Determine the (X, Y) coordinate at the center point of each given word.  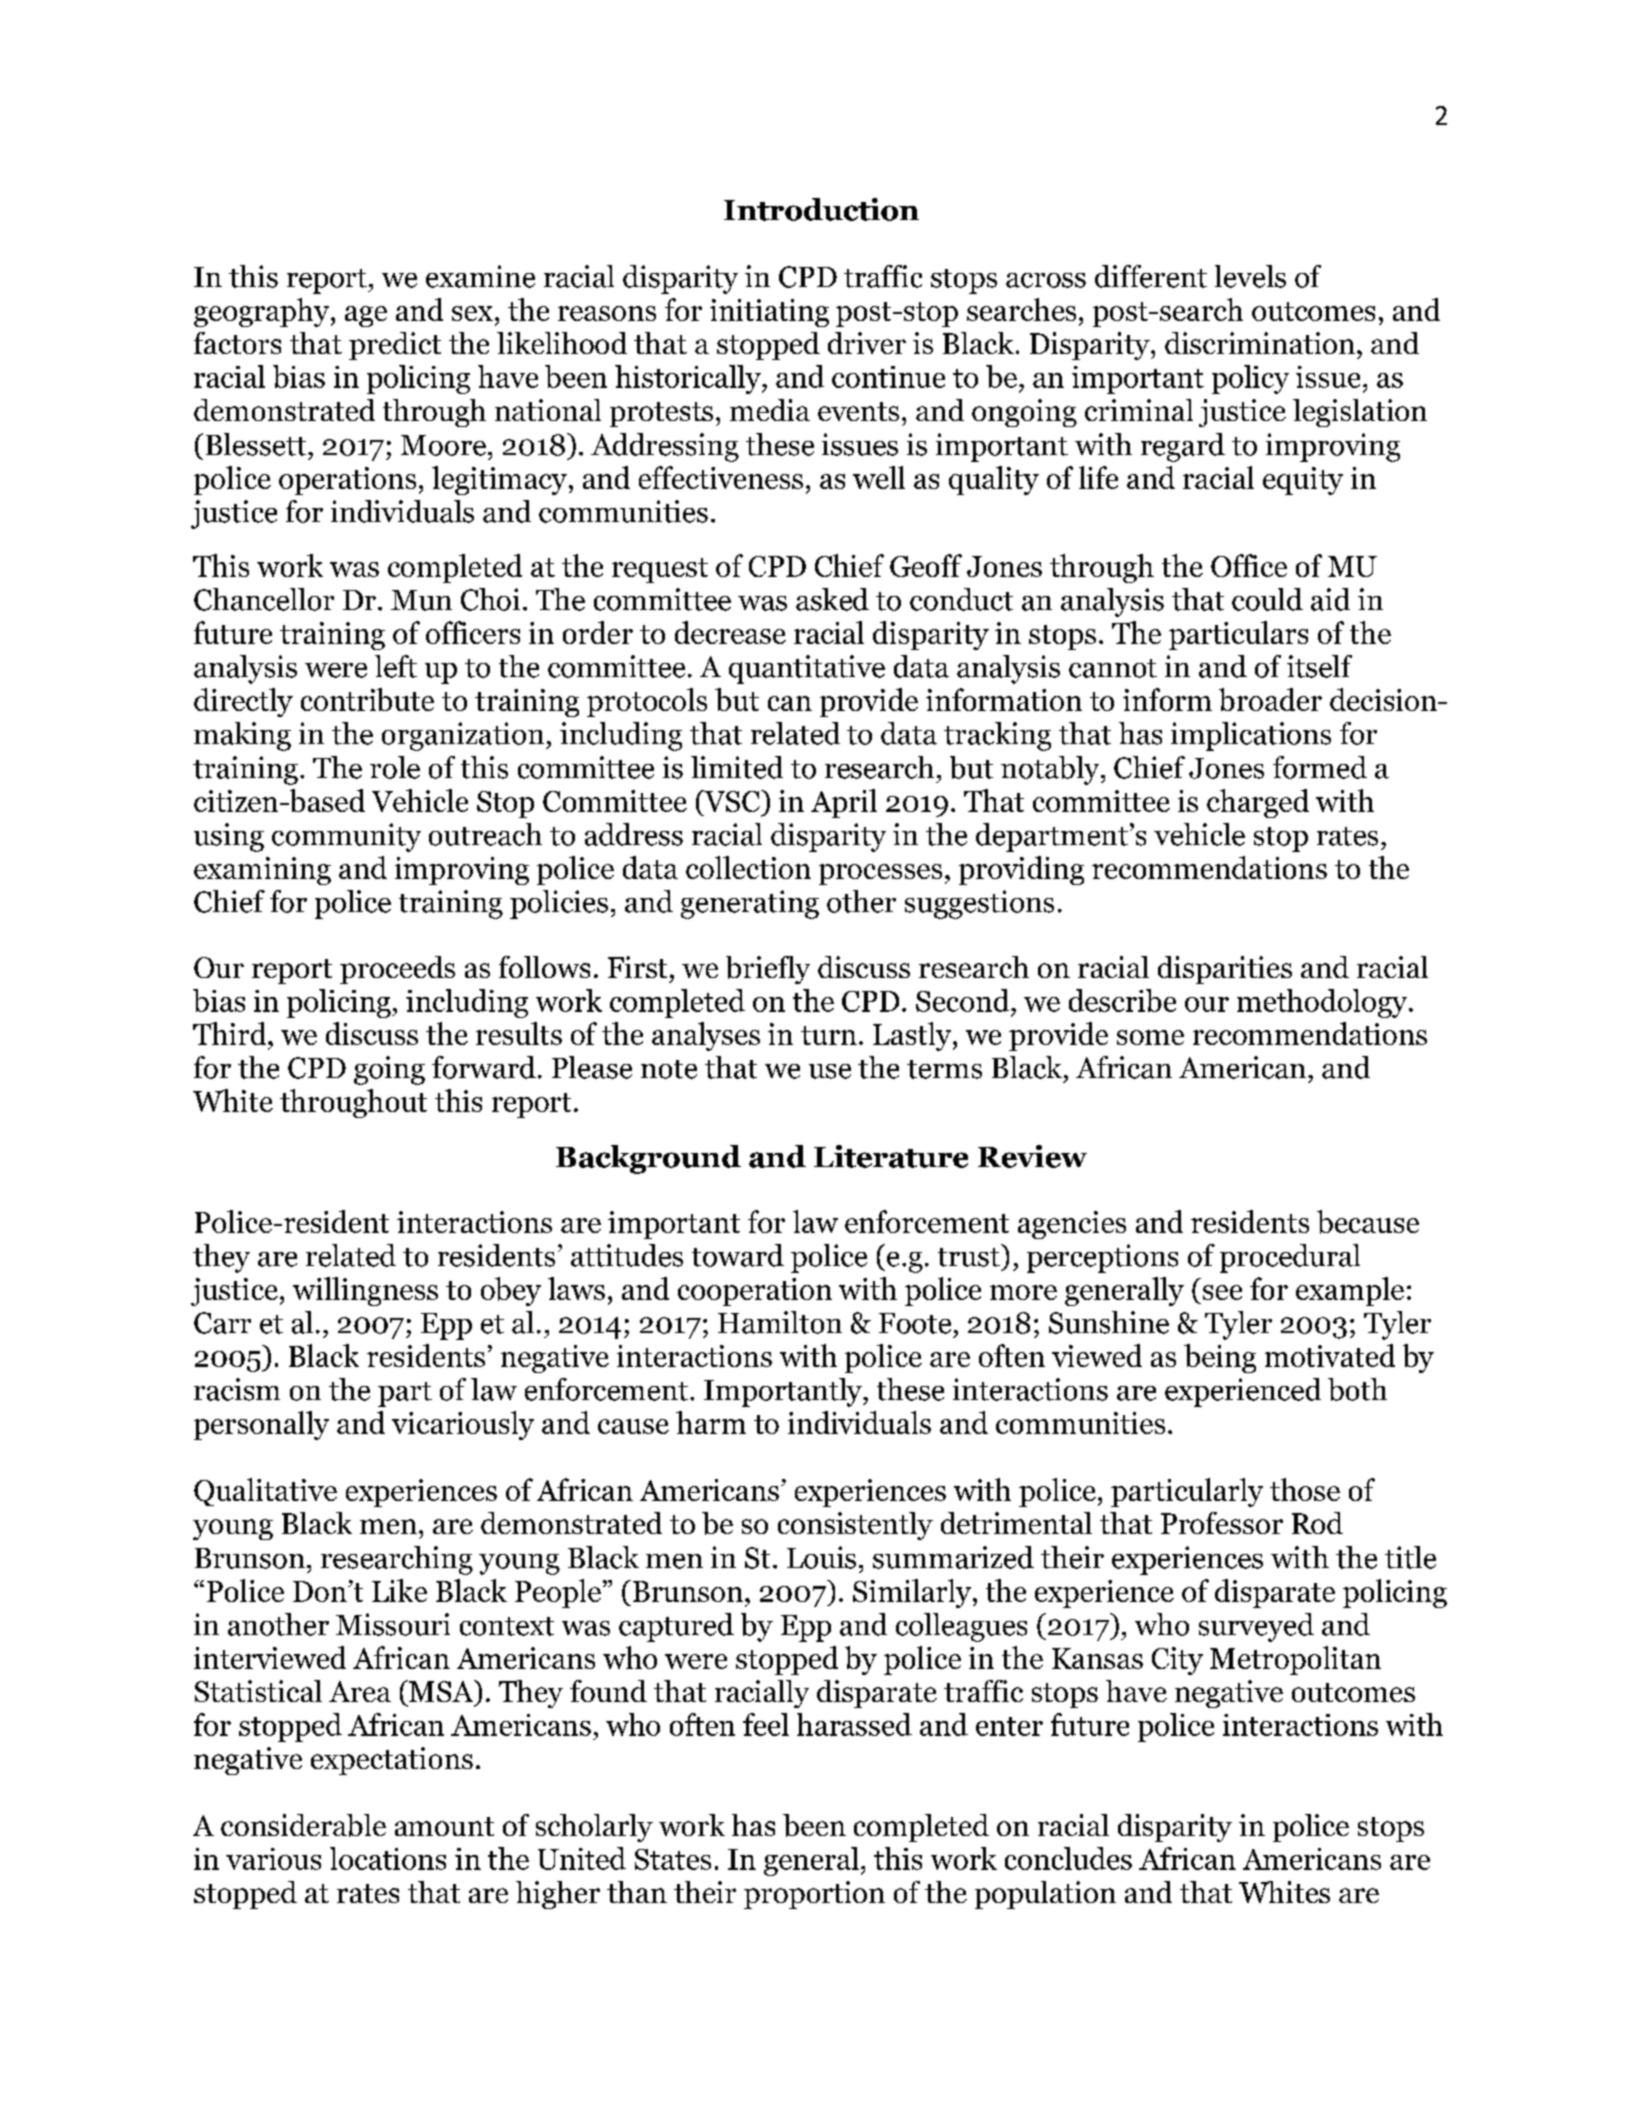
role (395, 767)
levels (1250, 276)
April (844, 803)
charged (1258, 803)
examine (480, 276)
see (1222, 1292)
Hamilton (780, 1322)
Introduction (821, 209)
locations (388, 1858)
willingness (365, 1291)
